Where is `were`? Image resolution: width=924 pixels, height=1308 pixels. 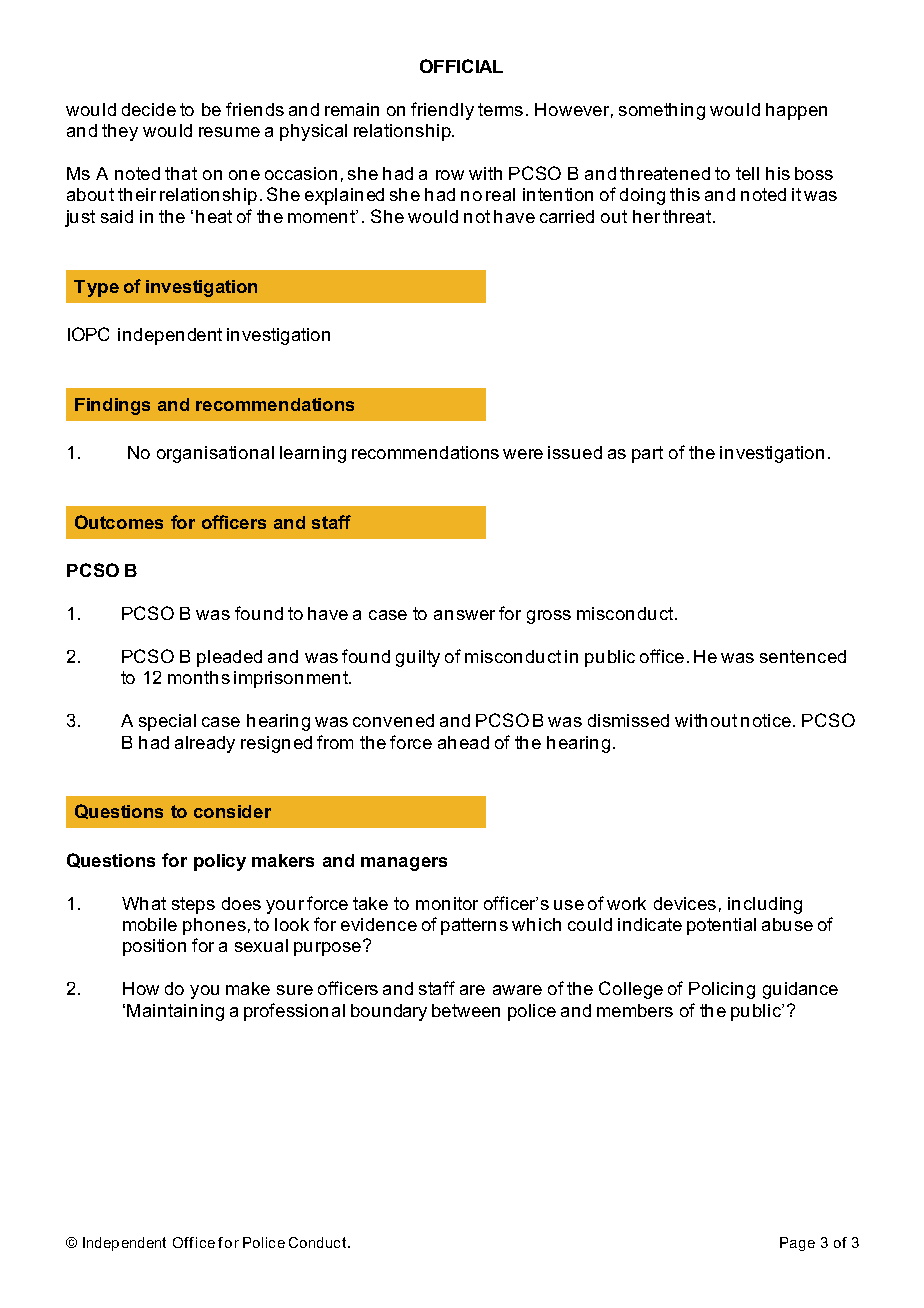 were is located at coordinates (523, 454).
